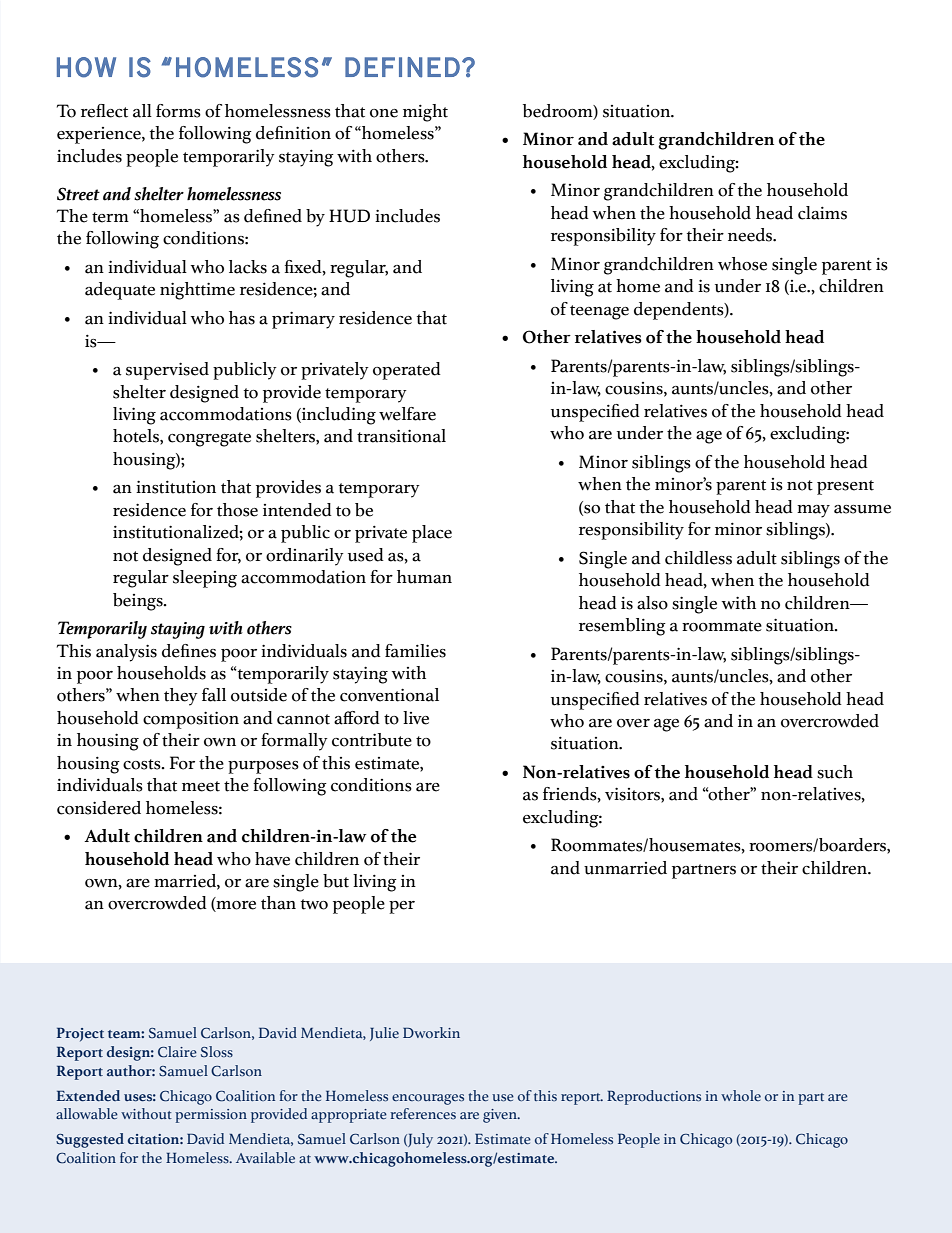  Describe the element at coordinates (178, 111) in the page. I see `forms` at that location.
